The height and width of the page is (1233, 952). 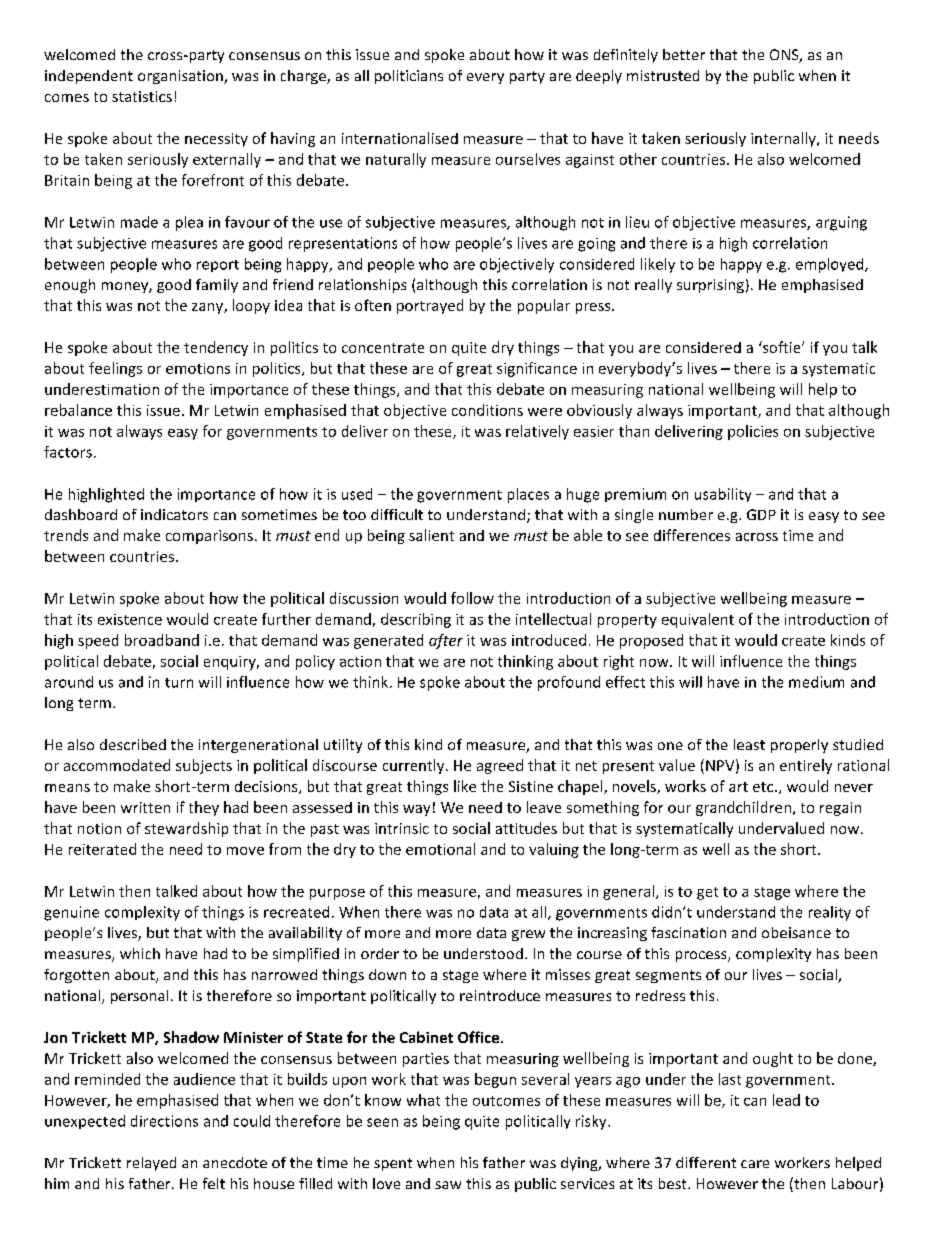 What do you see at coordinates (409, 77) in the page?
I see `politicians` at bounding box center [409, 77].
